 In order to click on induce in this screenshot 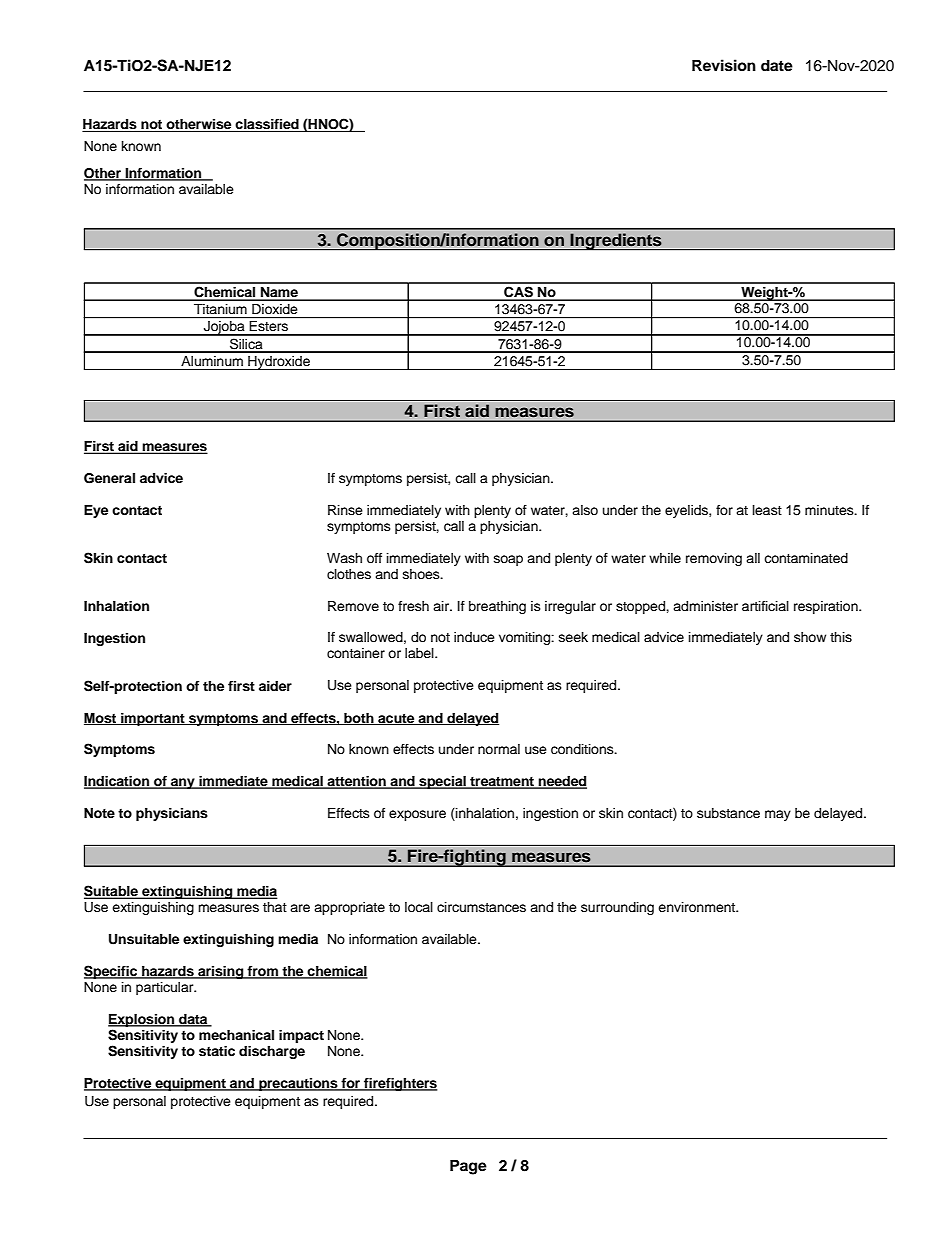, I will do `click(474, 637)`.
